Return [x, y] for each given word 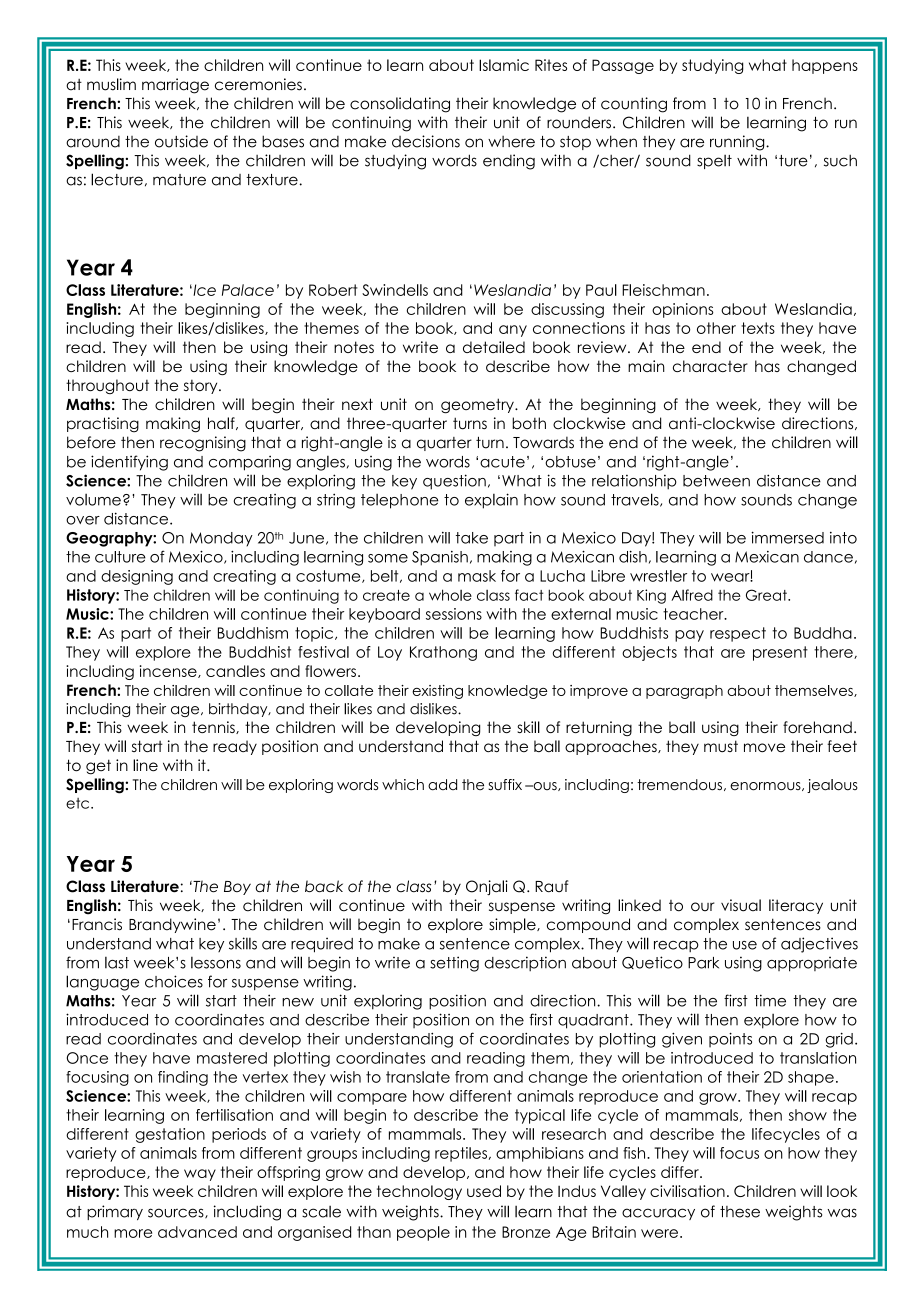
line [145, 765]
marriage [175, 86]
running [738, 143]
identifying [129, 463]
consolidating [400, 105]
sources [177, 1213]
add [442, 785]
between [716, 481]
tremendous [681, 785]
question [454, 482]
